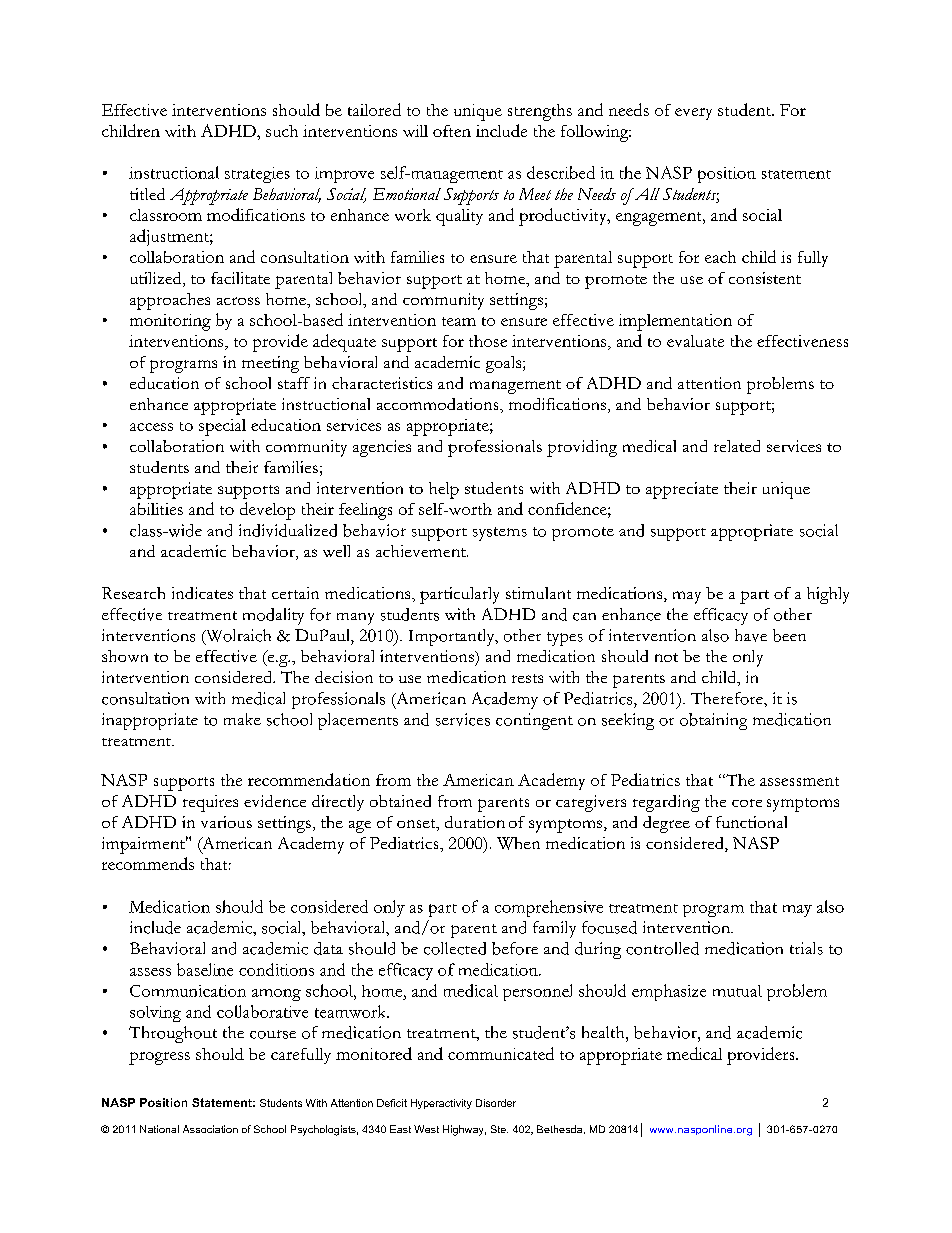  I want to click on Disorder, so click(496, 1103).
